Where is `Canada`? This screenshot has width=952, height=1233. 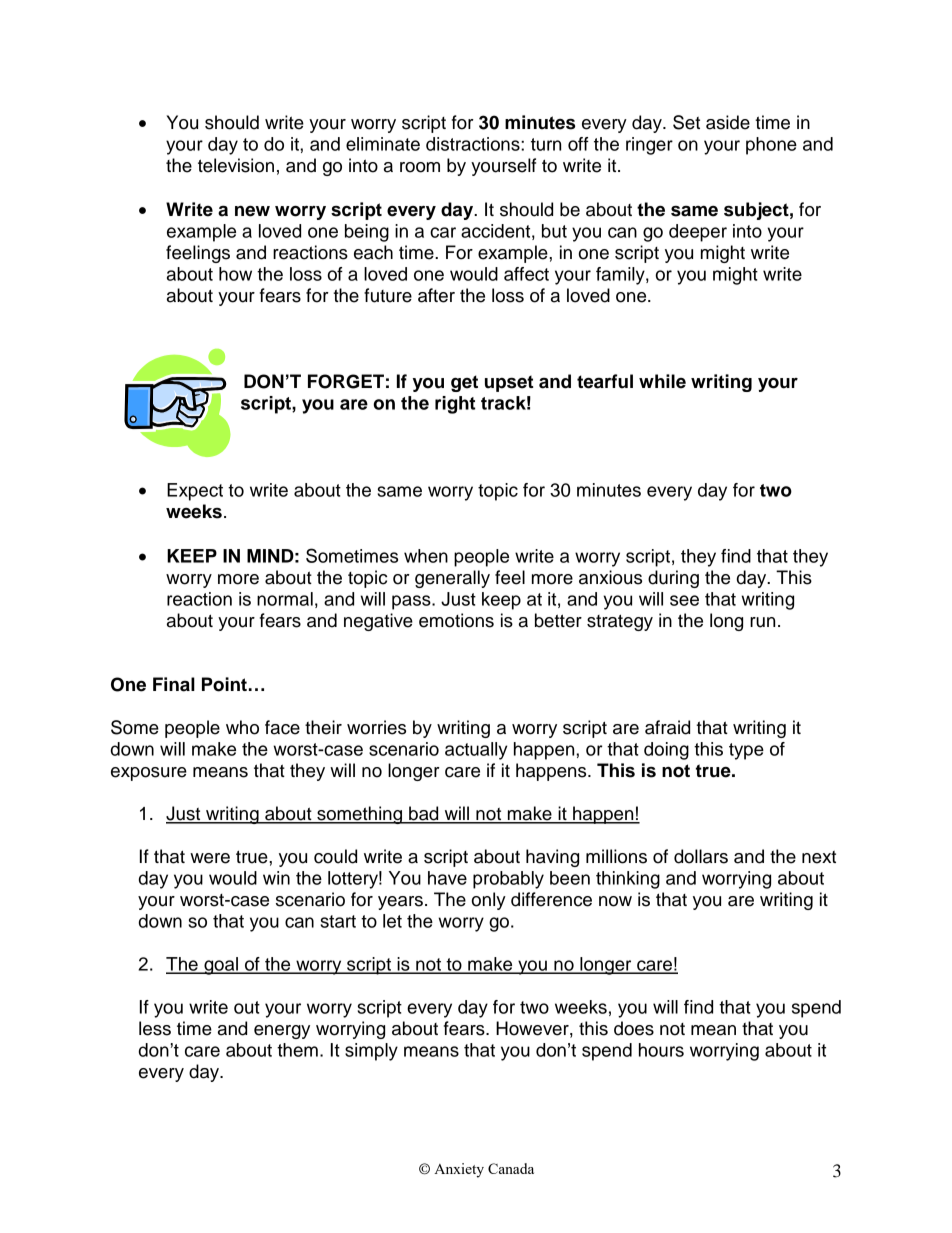 Canada is located at coordinates (511, 1168).
